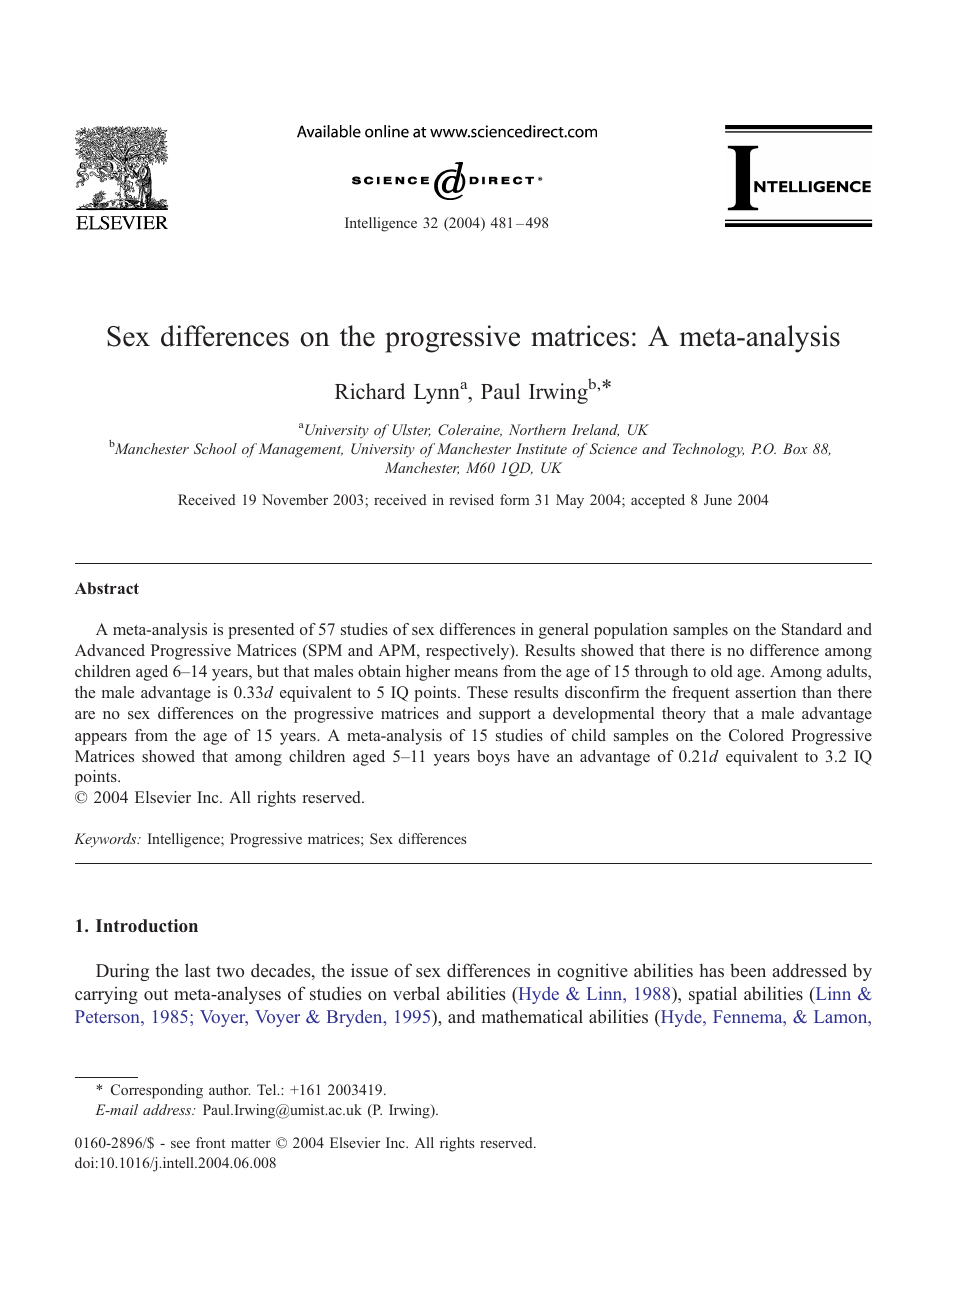  Describe the element at coordinates (180, 1144) in the screenshot. I see `see` at that location.
